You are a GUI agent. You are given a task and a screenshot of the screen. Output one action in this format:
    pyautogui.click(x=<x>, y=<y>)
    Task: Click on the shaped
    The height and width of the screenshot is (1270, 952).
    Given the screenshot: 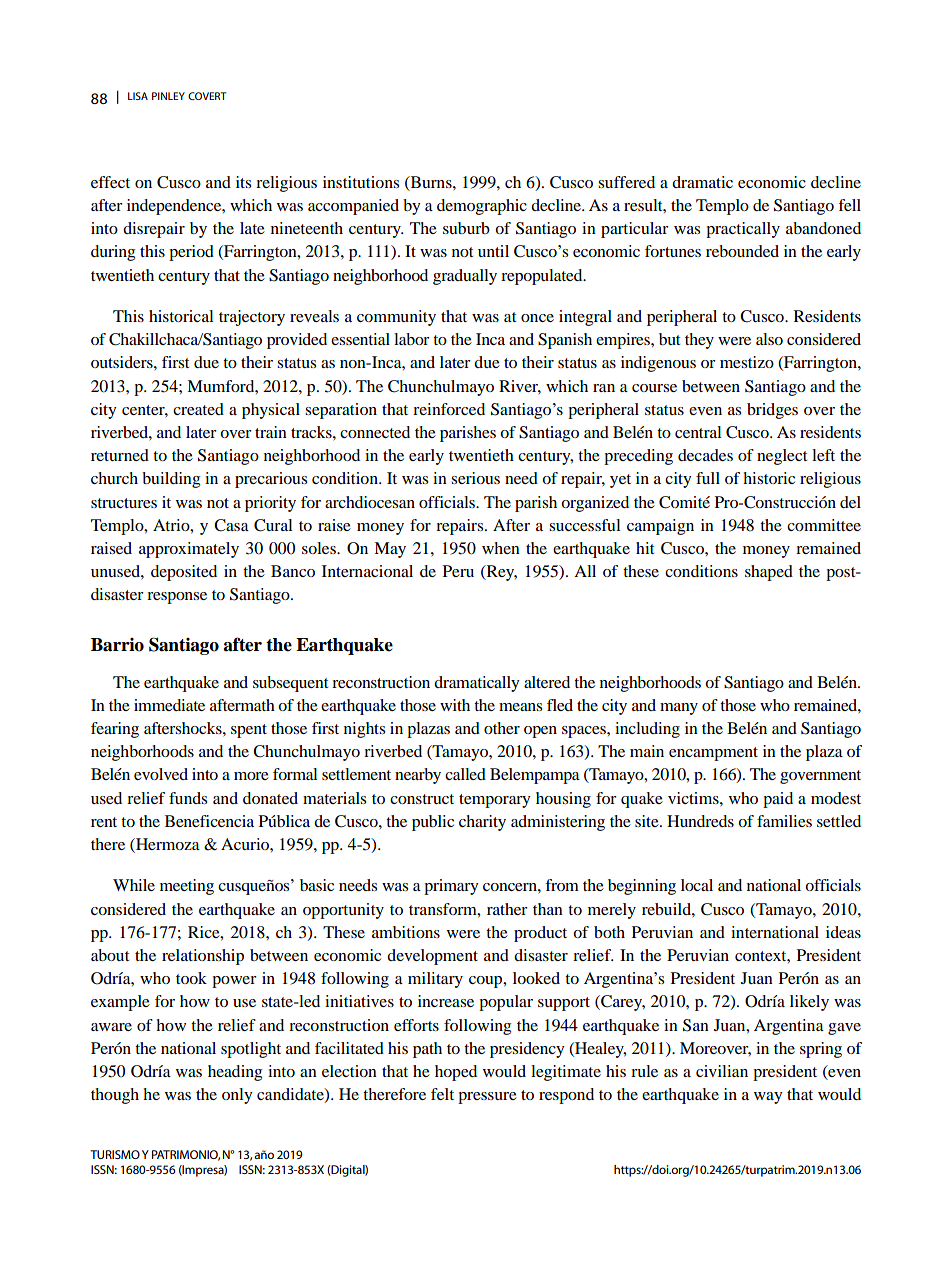 What is the action you would take?
    pyautogui.click(x=769, y=573)
